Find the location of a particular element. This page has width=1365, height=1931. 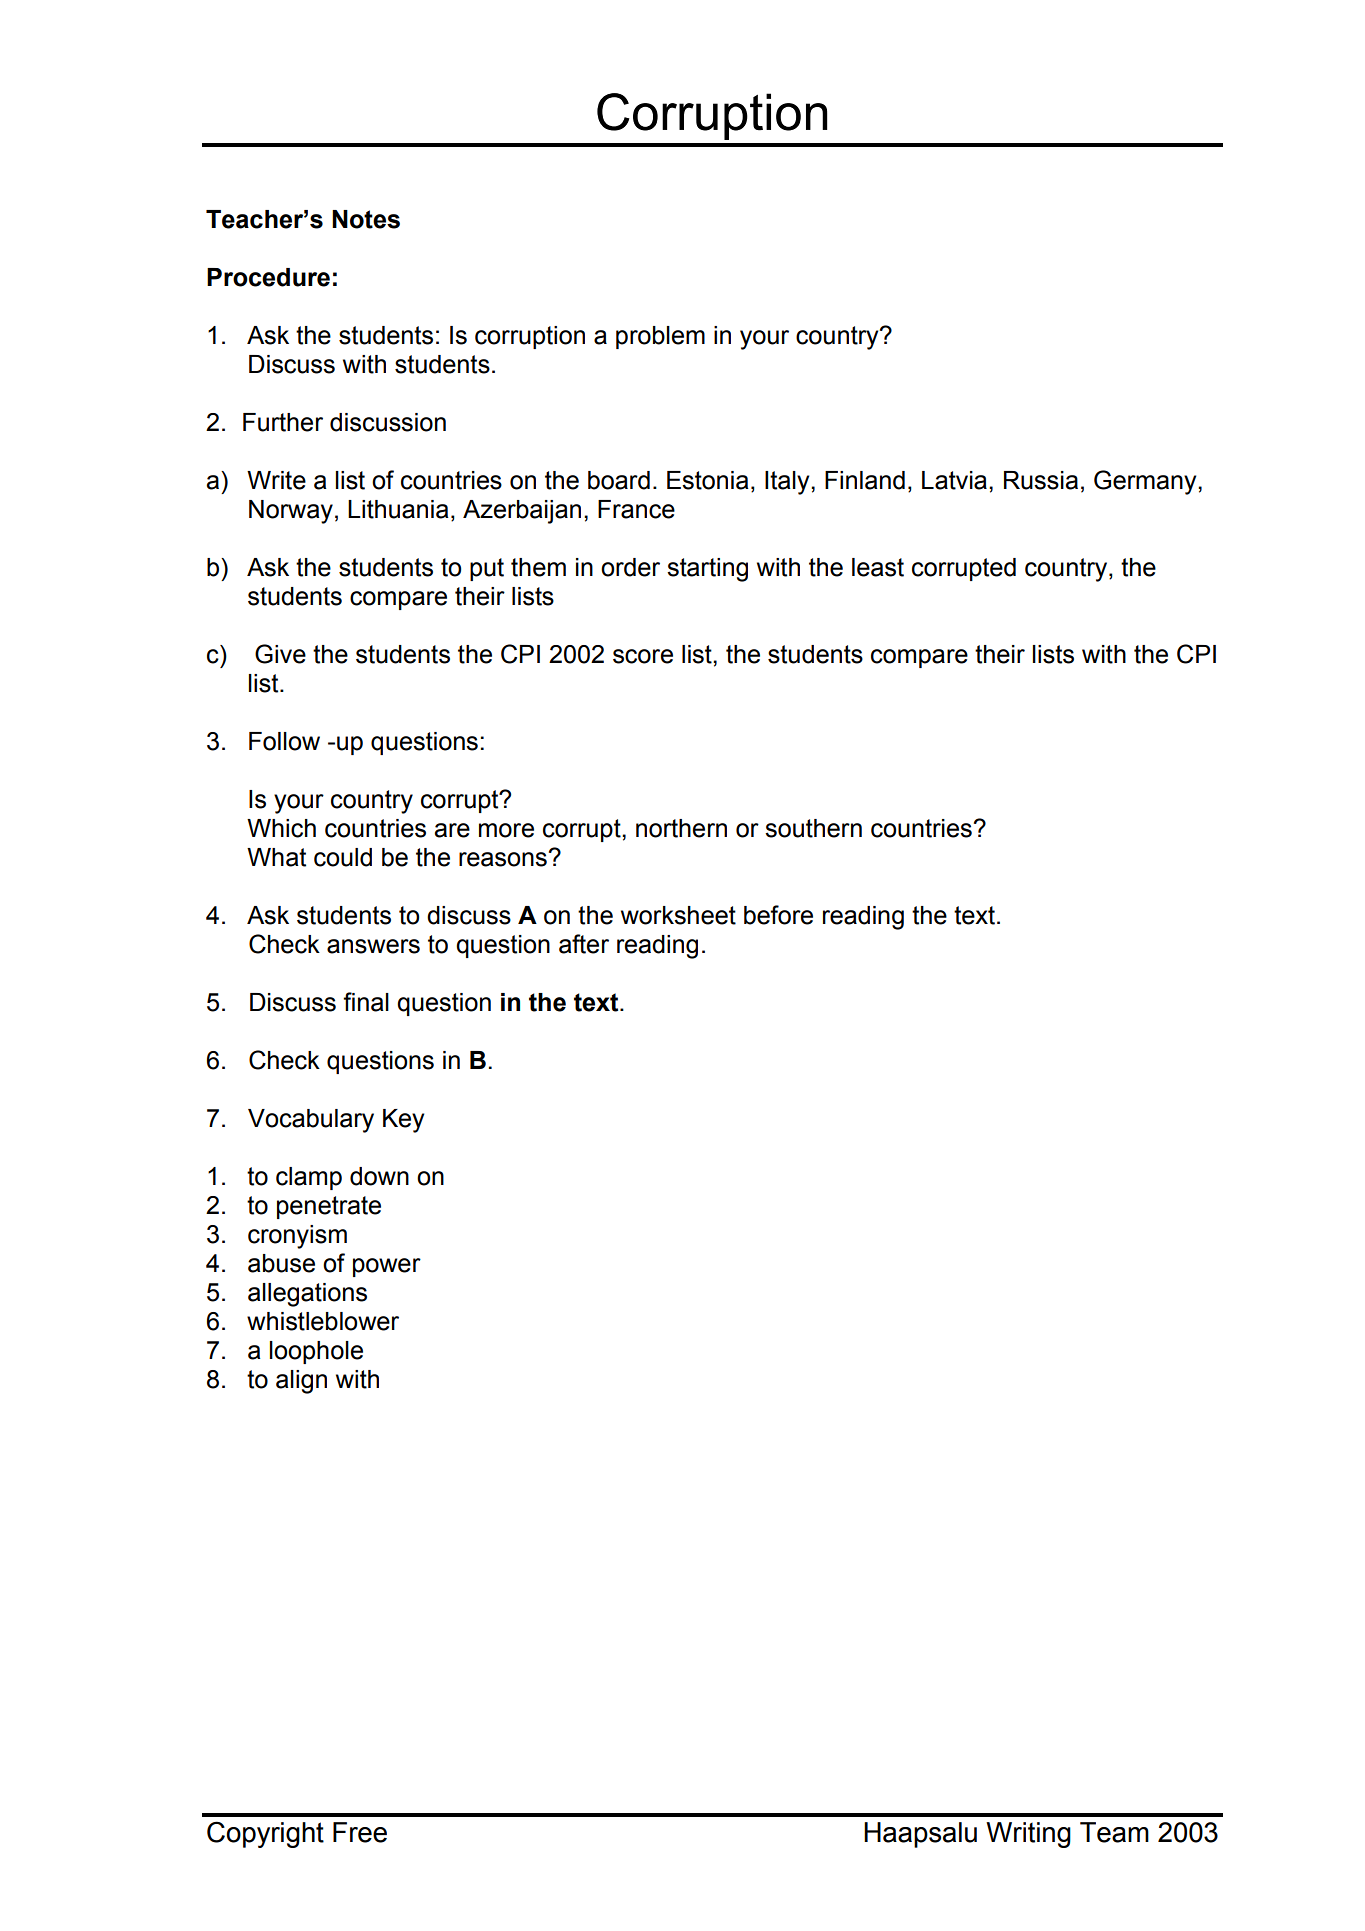

Russia is located at coordinates (1041, 480).
